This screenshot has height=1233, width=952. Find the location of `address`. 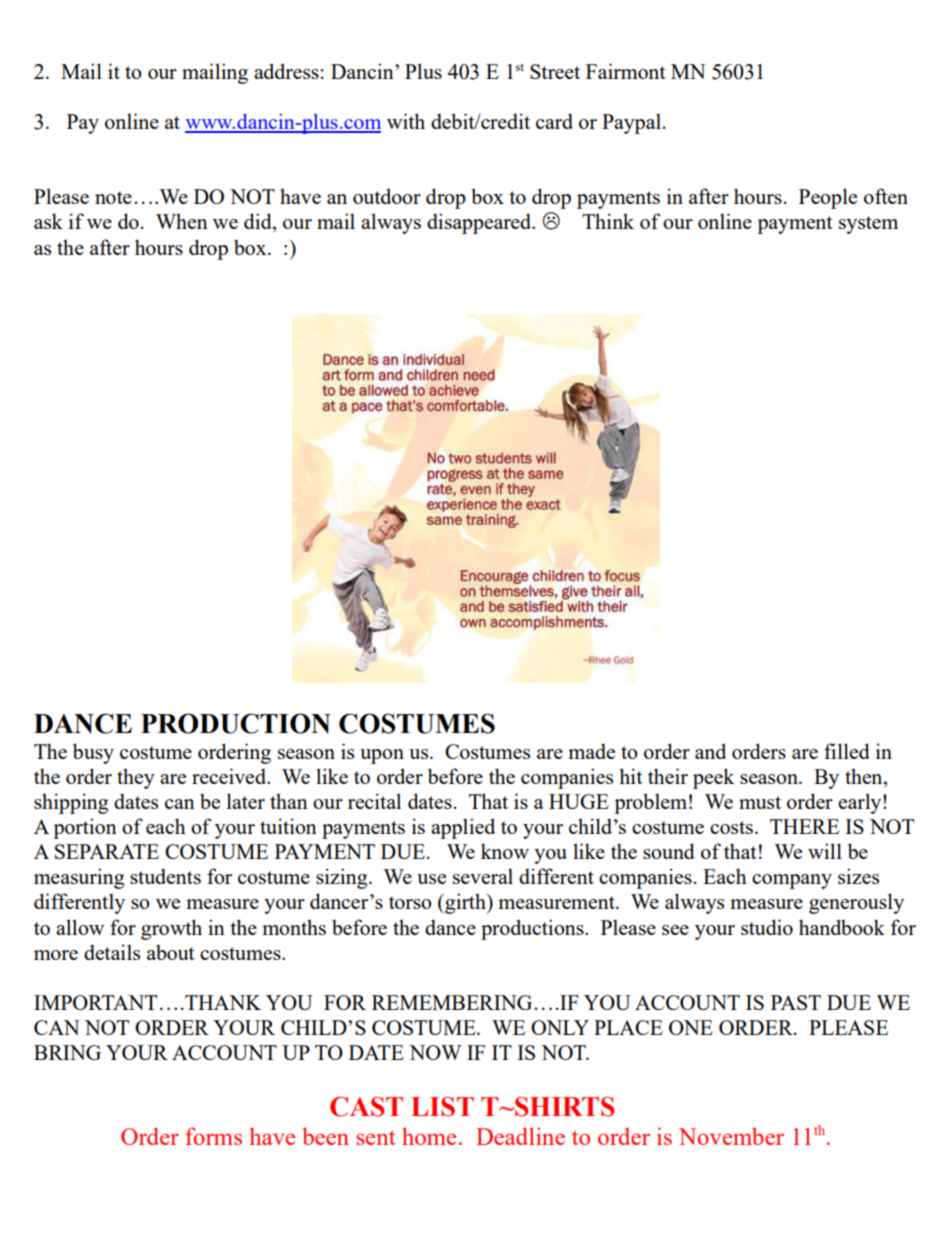

address is located at coordinates (286, 71).
